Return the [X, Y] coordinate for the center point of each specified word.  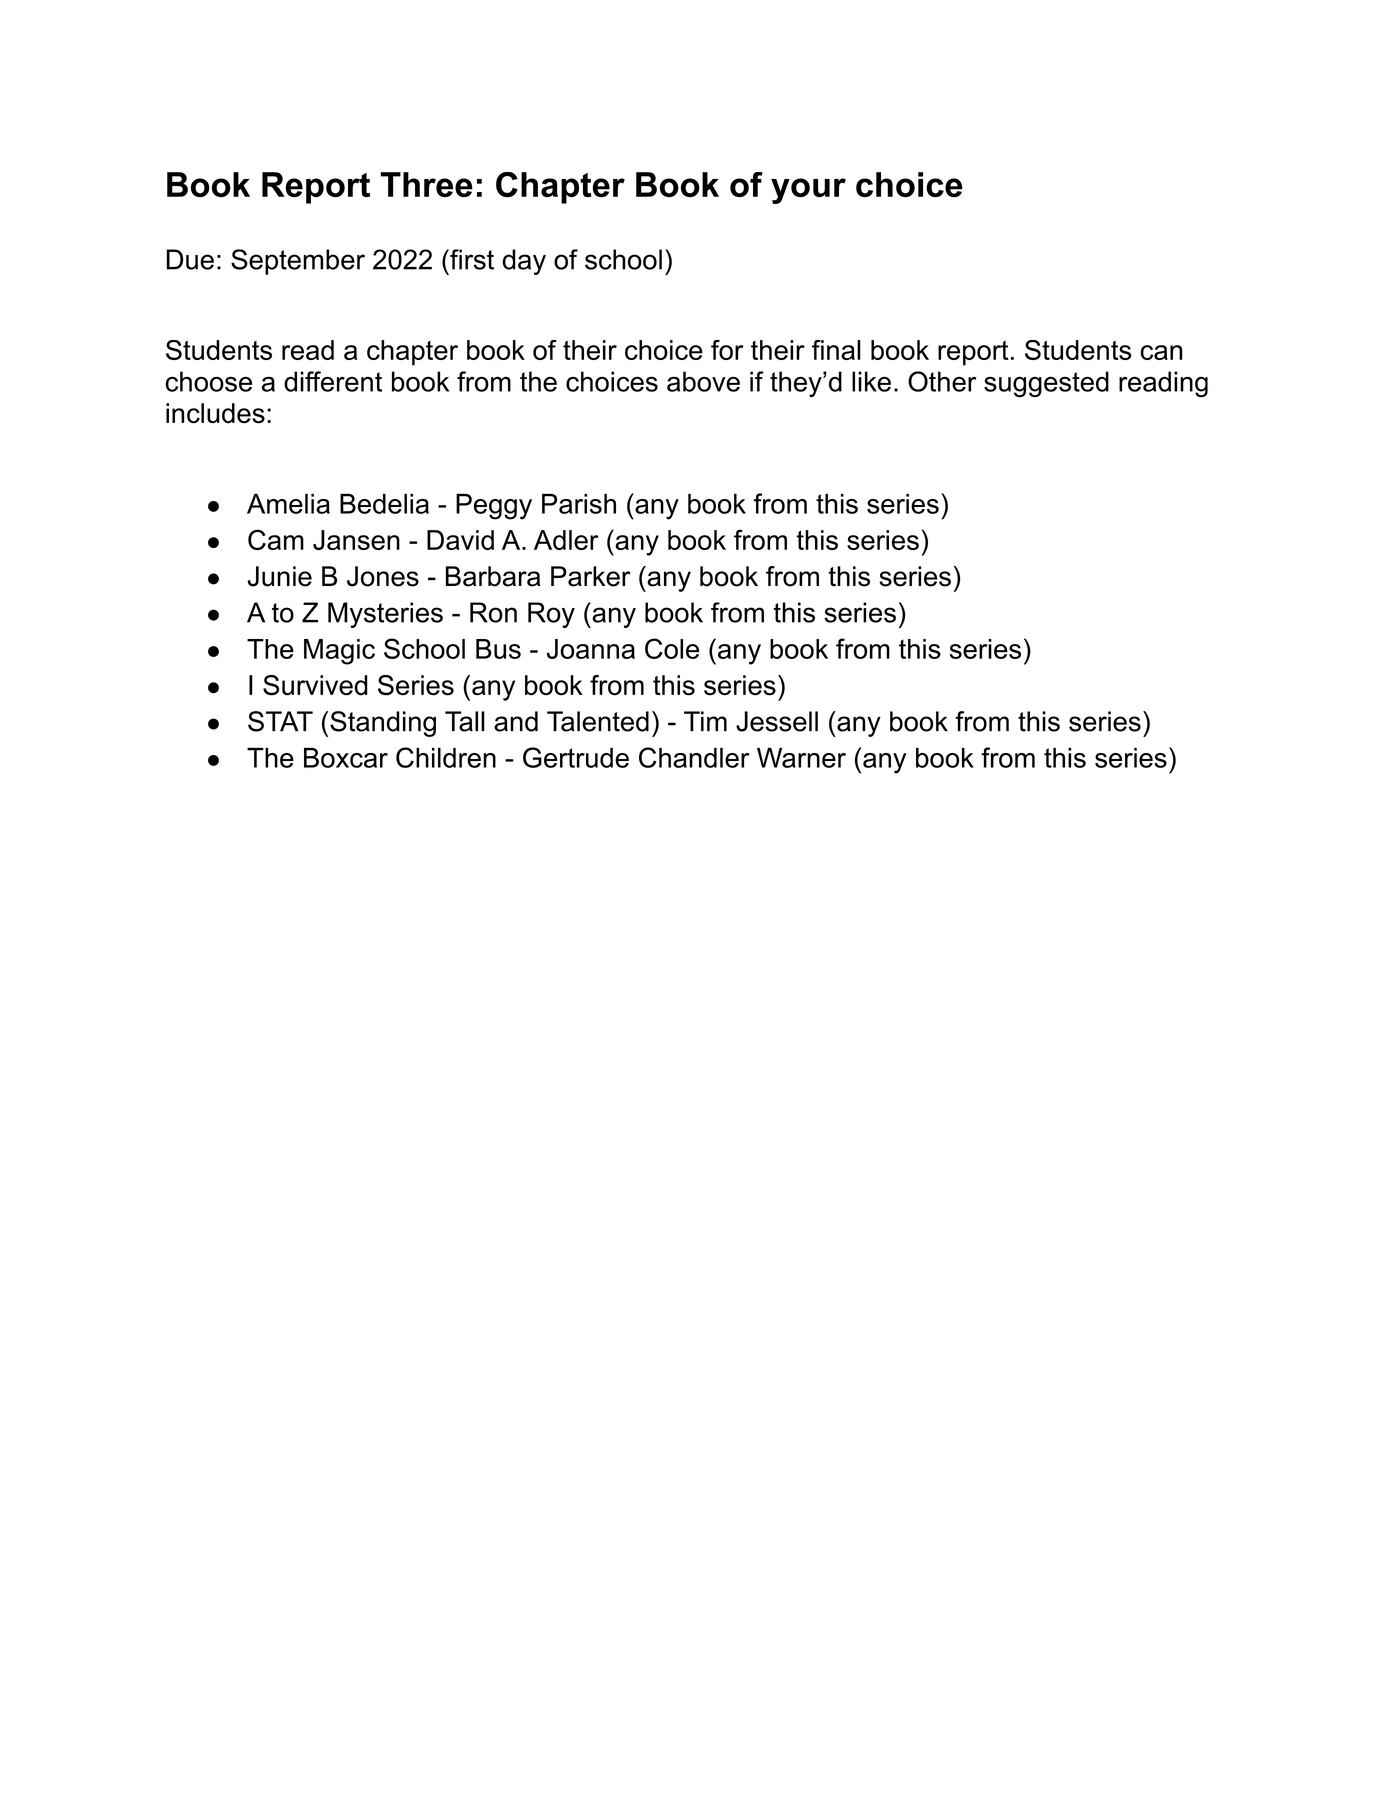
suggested [1046, 384]
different [333, 381]
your [808, 191]
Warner [801, 758]
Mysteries [385, 615]
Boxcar [346, 758]
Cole [672, 648]
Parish [579, 503]
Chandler [694, 757]
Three [427, 184]
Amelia [288, 503]
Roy [551, 615]
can [1161, 352]
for [727, 350]
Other [942, 381]
